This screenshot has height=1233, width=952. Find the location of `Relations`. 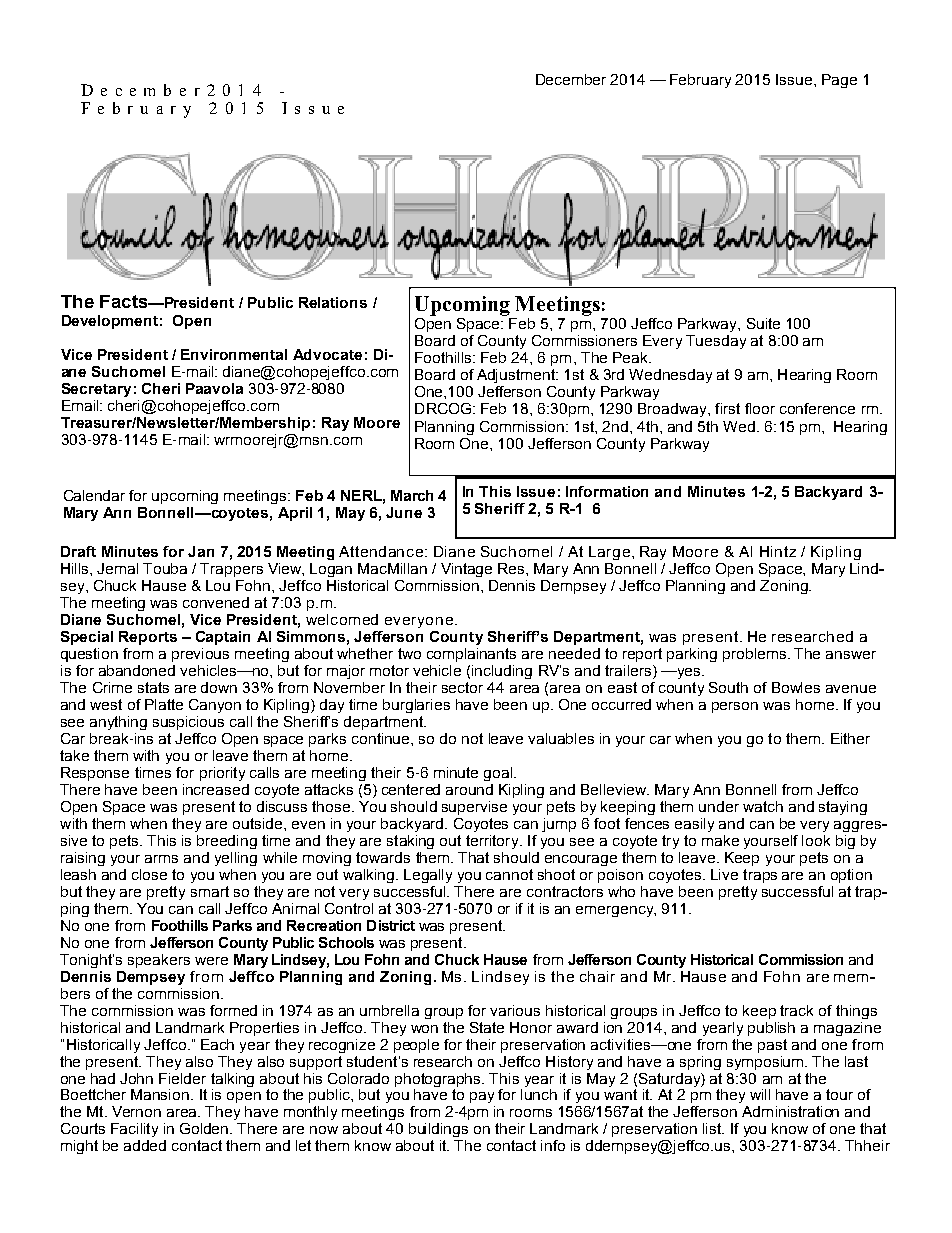

Relations is located at coordinates (333, 302).
